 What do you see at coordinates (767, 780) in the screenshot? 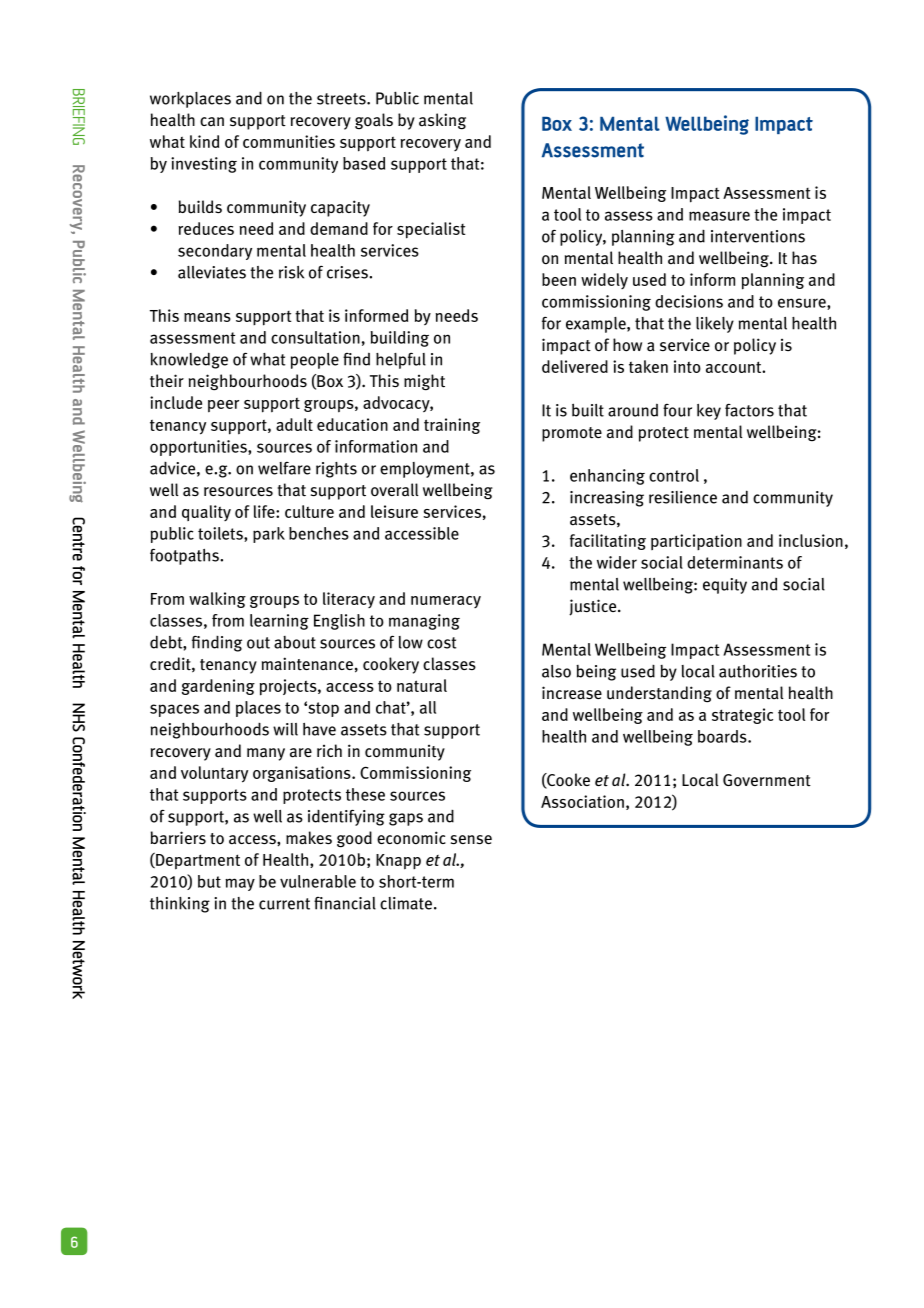
I see `Government` at bounding box center [767, 780].
